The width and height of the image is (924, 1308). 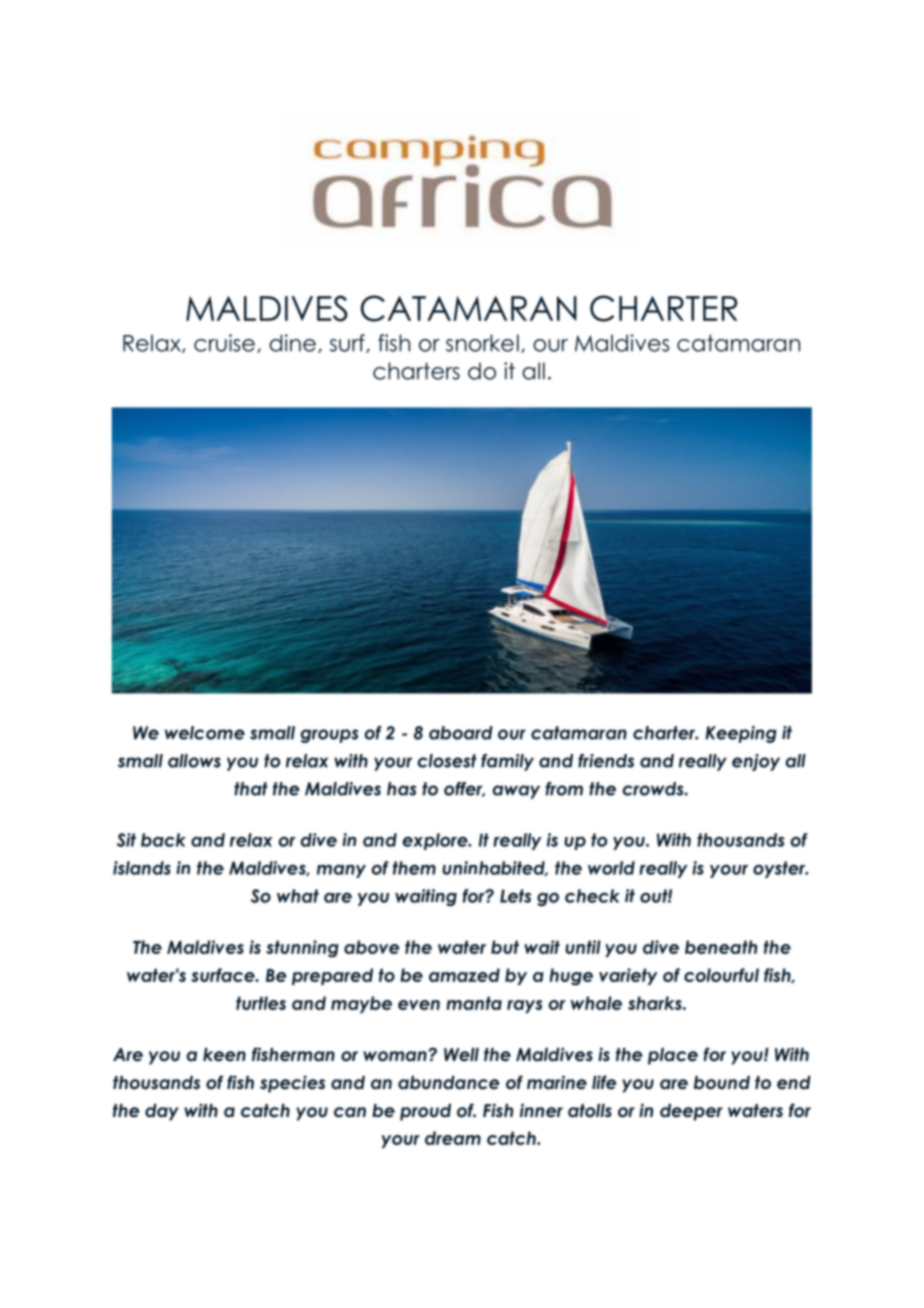 I want to click on aboard, so click(x=461, y=733).
